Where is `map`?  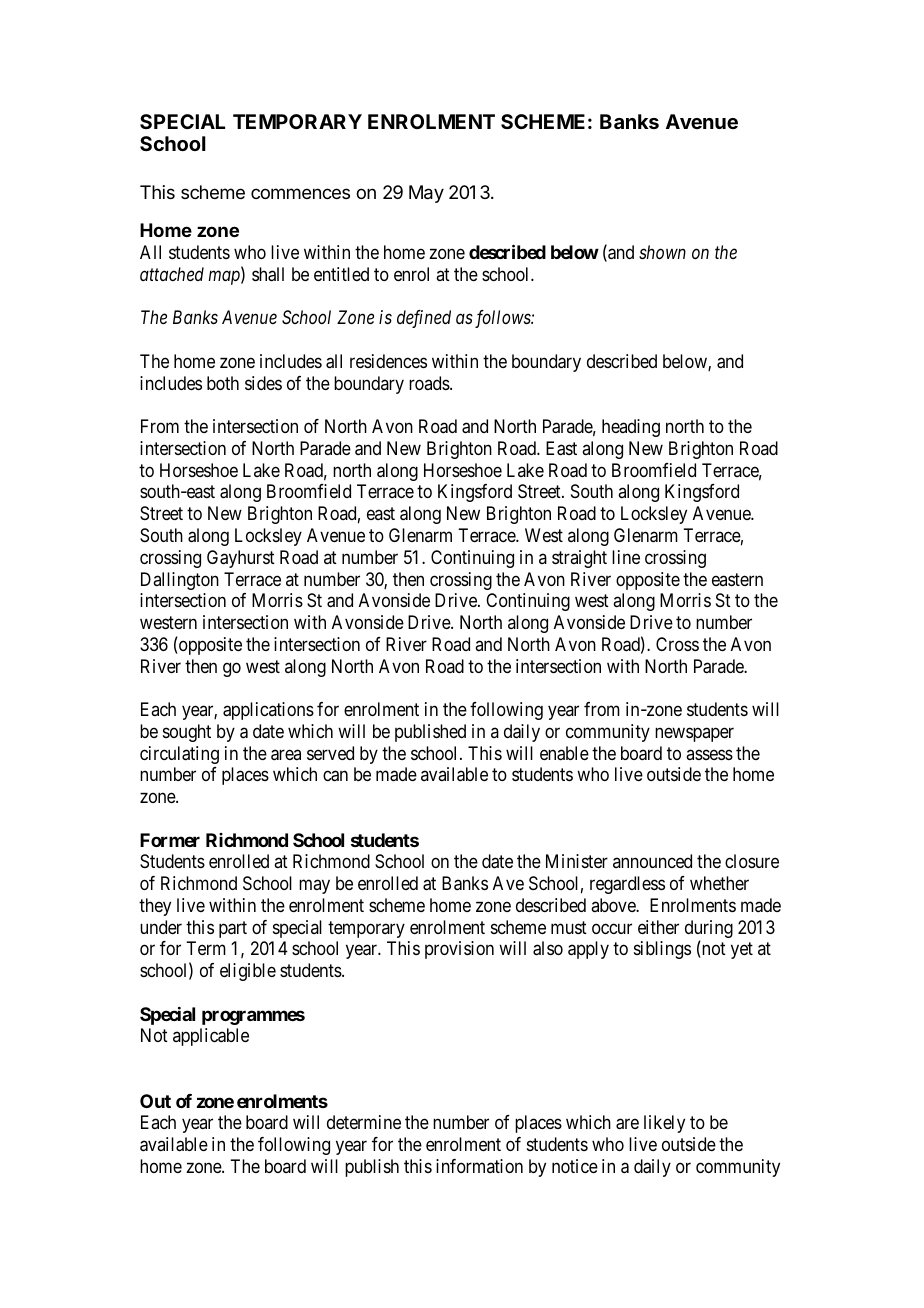 map is located at coordinates (225, 278).
